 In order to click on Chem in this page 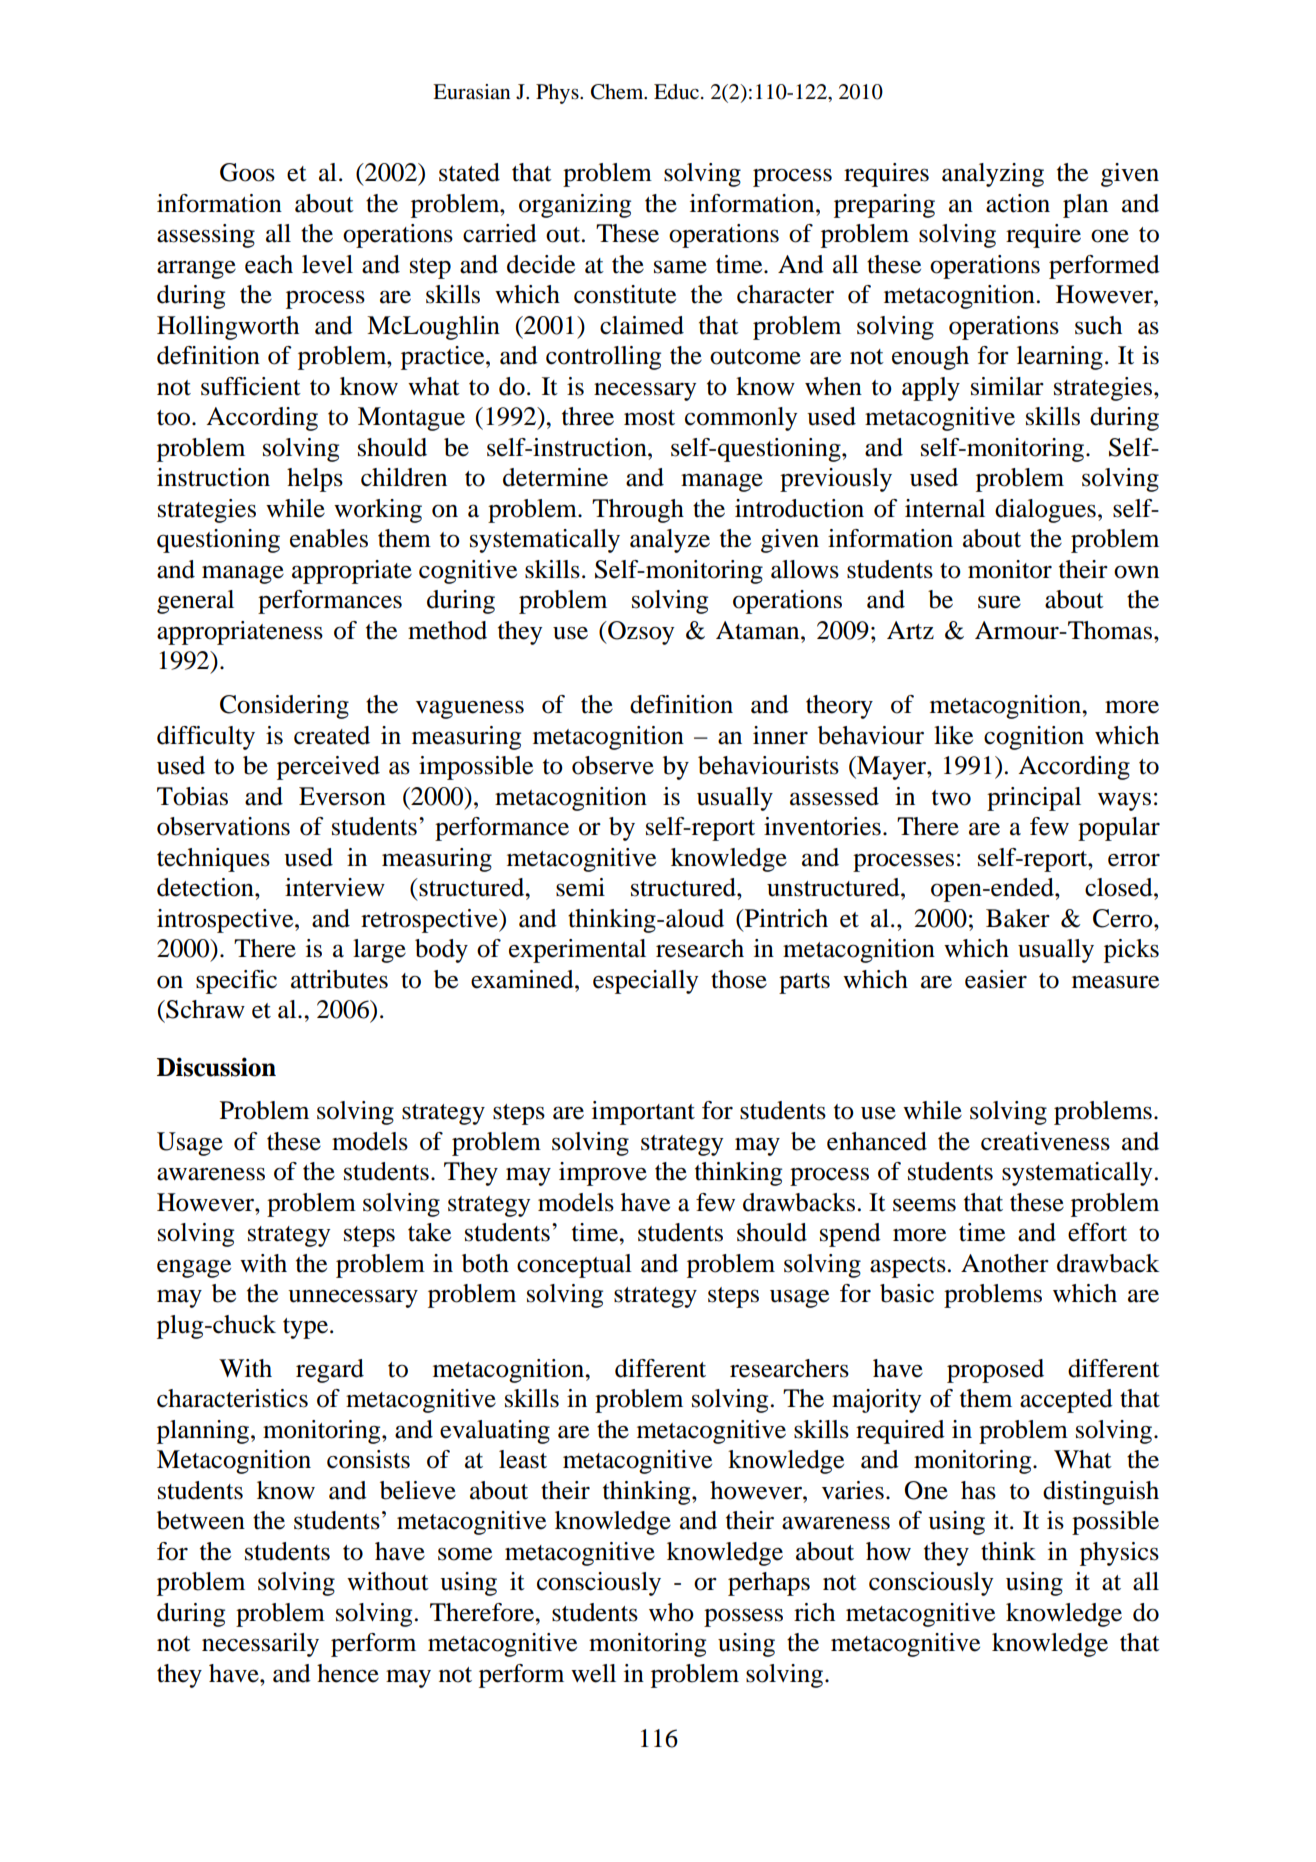, I will do `click(618, 92)`.
